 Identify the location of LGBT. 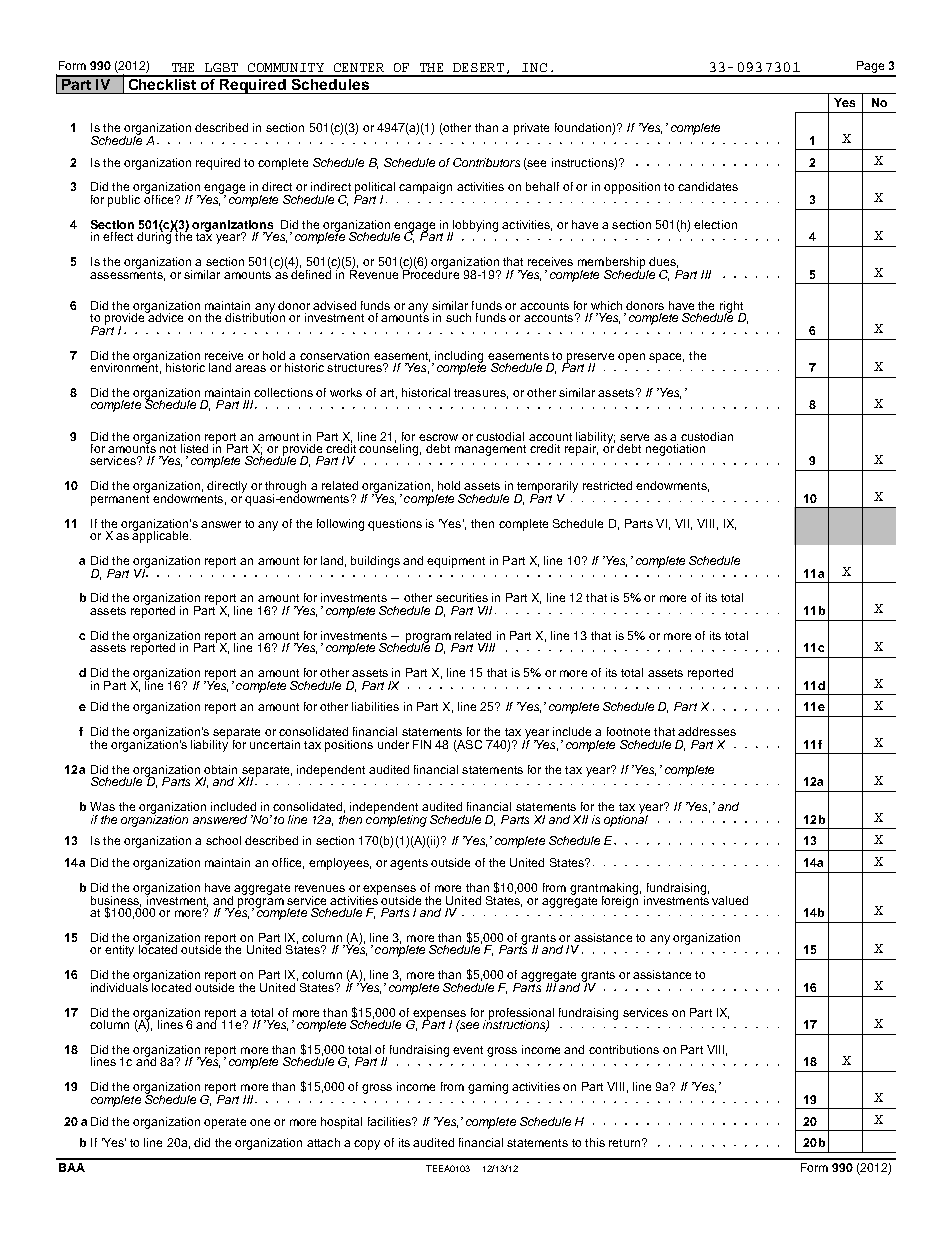
(221, 67).
